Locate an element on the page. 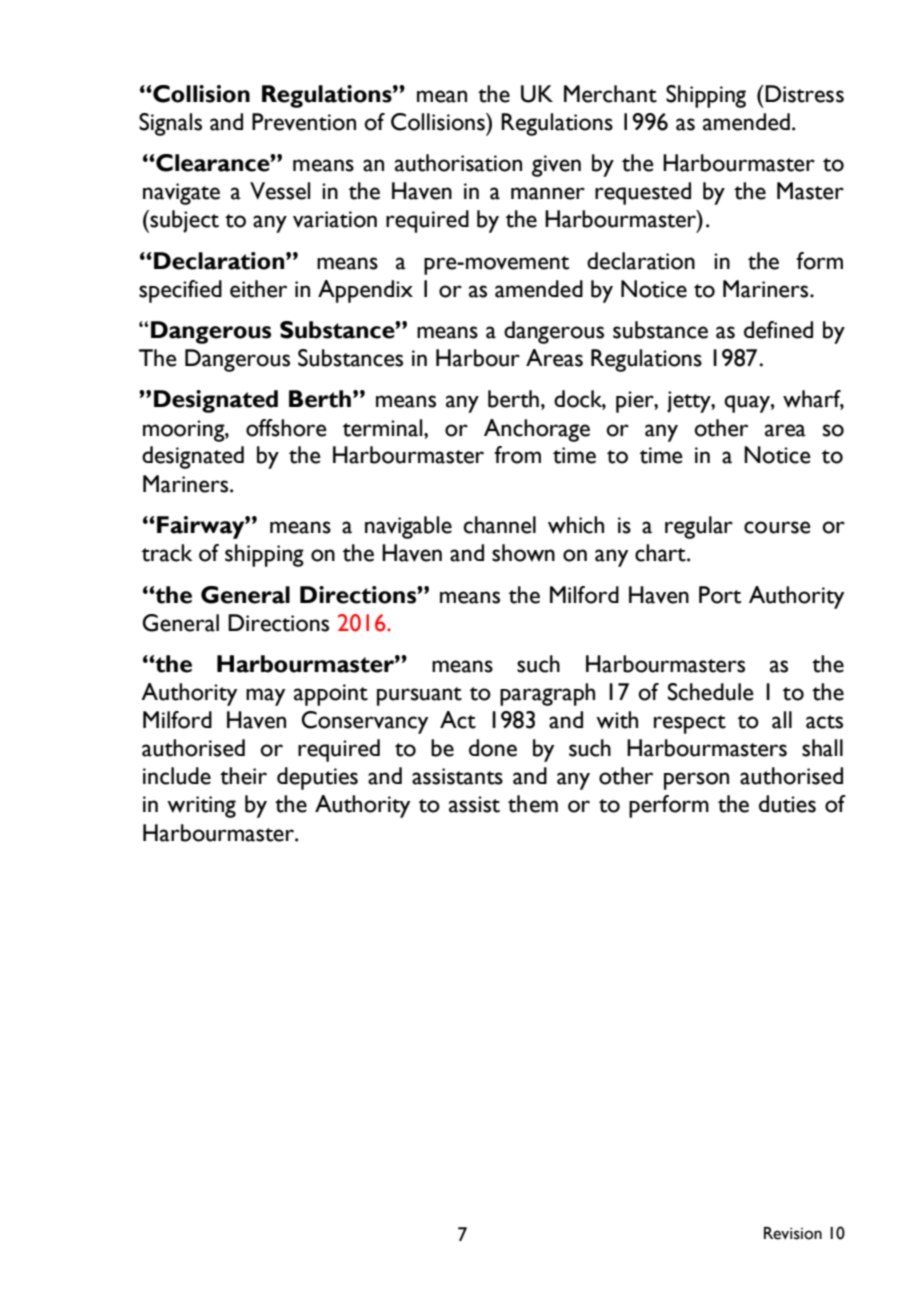 Image resolution: width=924 pixels, height=1311 pixels. Revision is located at coordinates (793, 1233).
